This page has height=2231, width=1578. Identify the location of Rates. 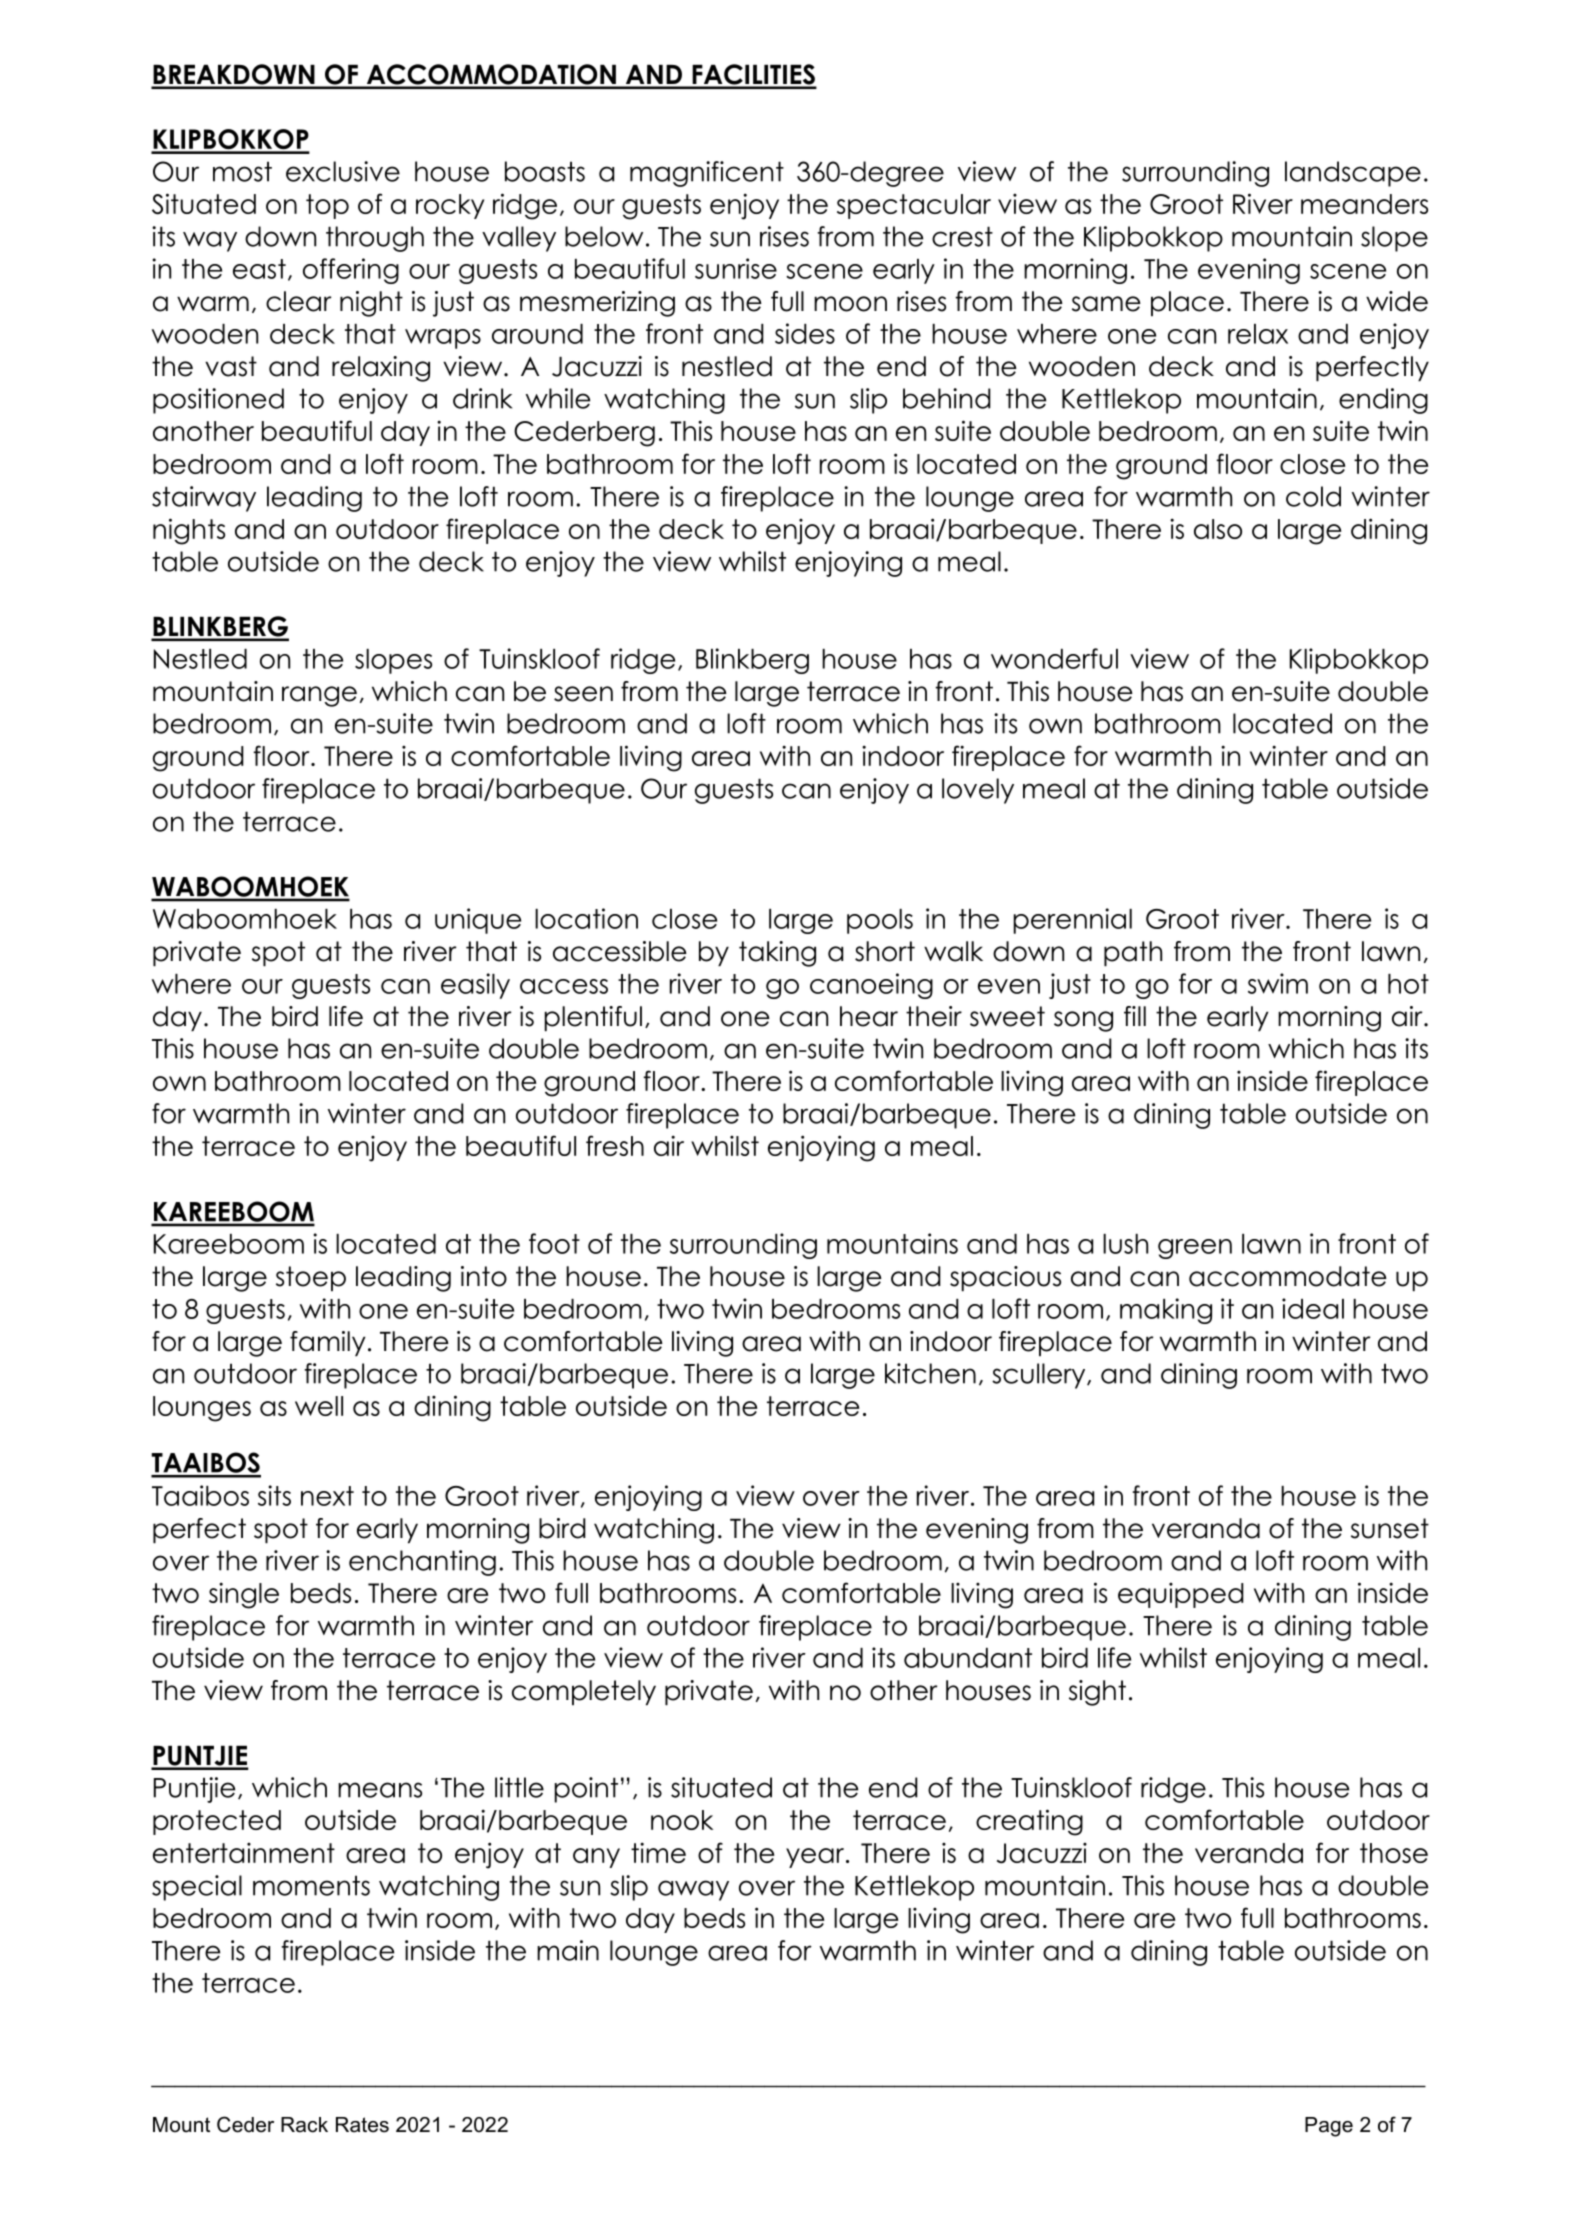
(362, 2125).
